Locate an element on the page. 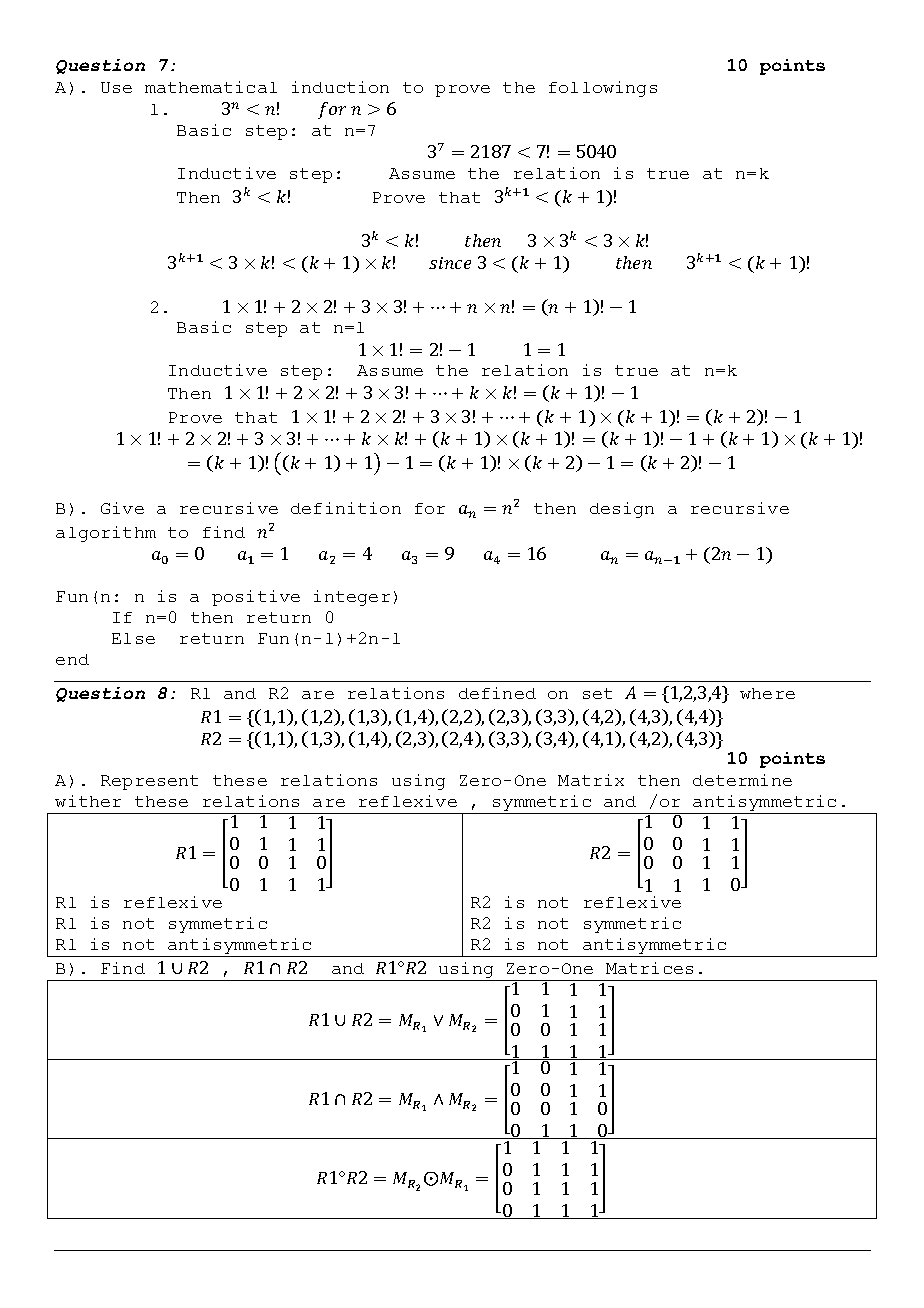 The height and width of the page is (1308, 924). wither is located at coordinates (88, 801).
